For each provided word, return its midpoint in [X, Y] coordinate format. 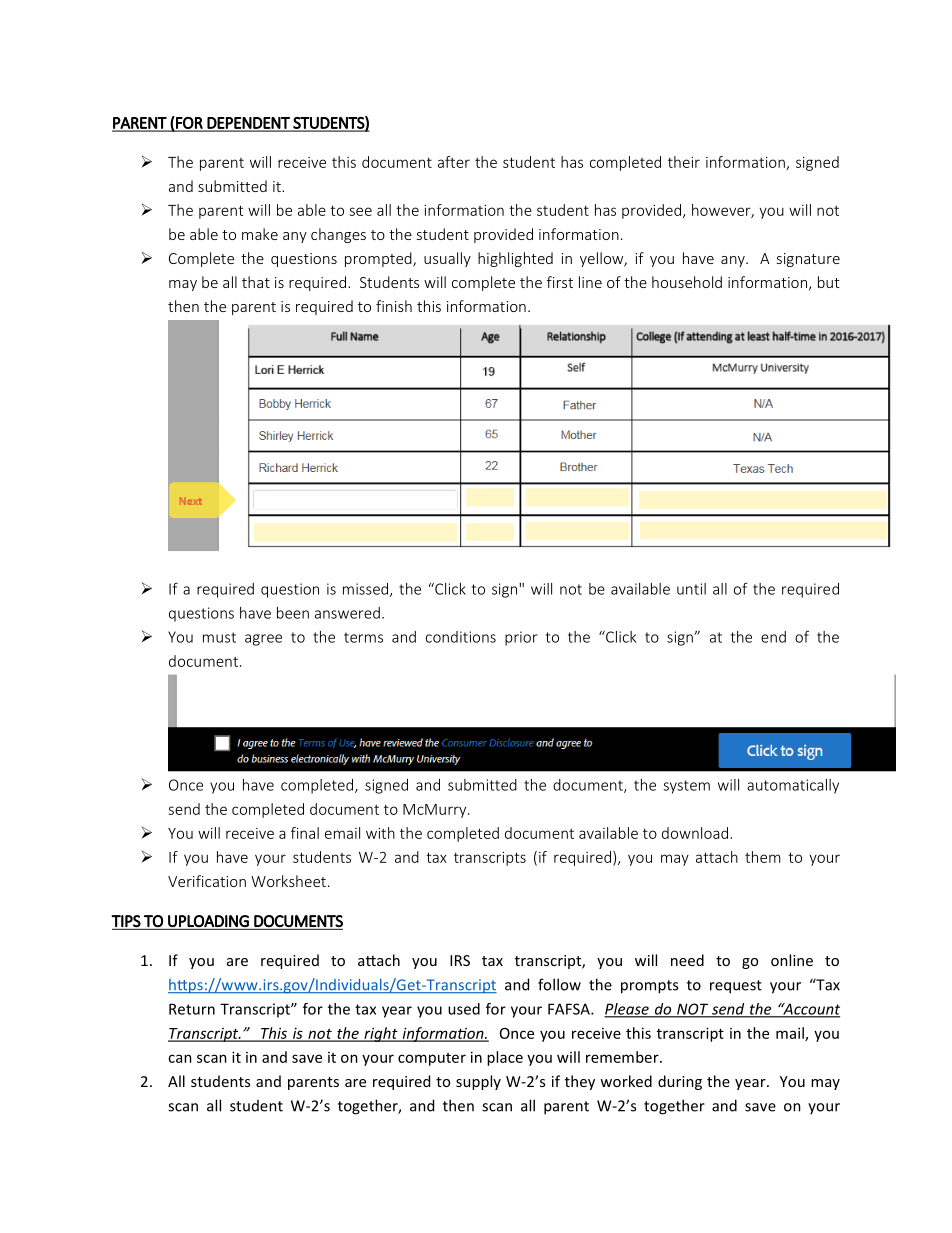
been [293, 613]
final [305, 833]
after [454, 162]
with [380, 833]
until [691, 589]
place [505, 1058]
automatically [793, 786]
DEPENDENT [249, 124]
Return [192, 1009]
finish [394, 306]
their [684, 162]
